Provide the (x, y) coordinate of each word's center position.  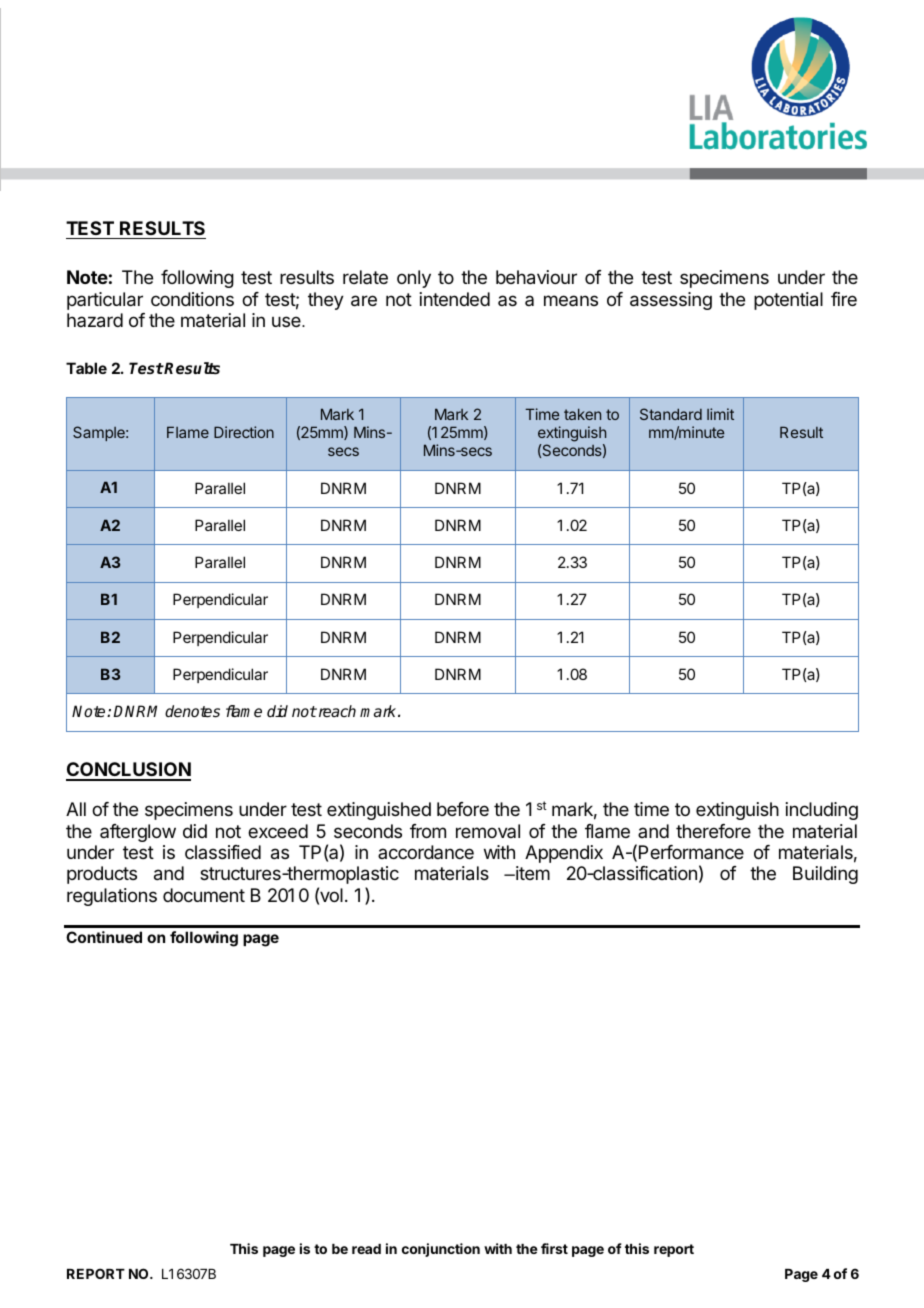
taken (582, 414)
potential (788, 301)
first (554, 1248)
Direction (244, 432)
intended (455, 299)
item (532, 873)
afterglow (138, 833)
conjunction (441, 1250)
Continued (104, 937)
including (822, 811)
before (463, 809)
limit (720, 414)
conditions (192, 299)
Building (825, 875)
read (366, 1249)
